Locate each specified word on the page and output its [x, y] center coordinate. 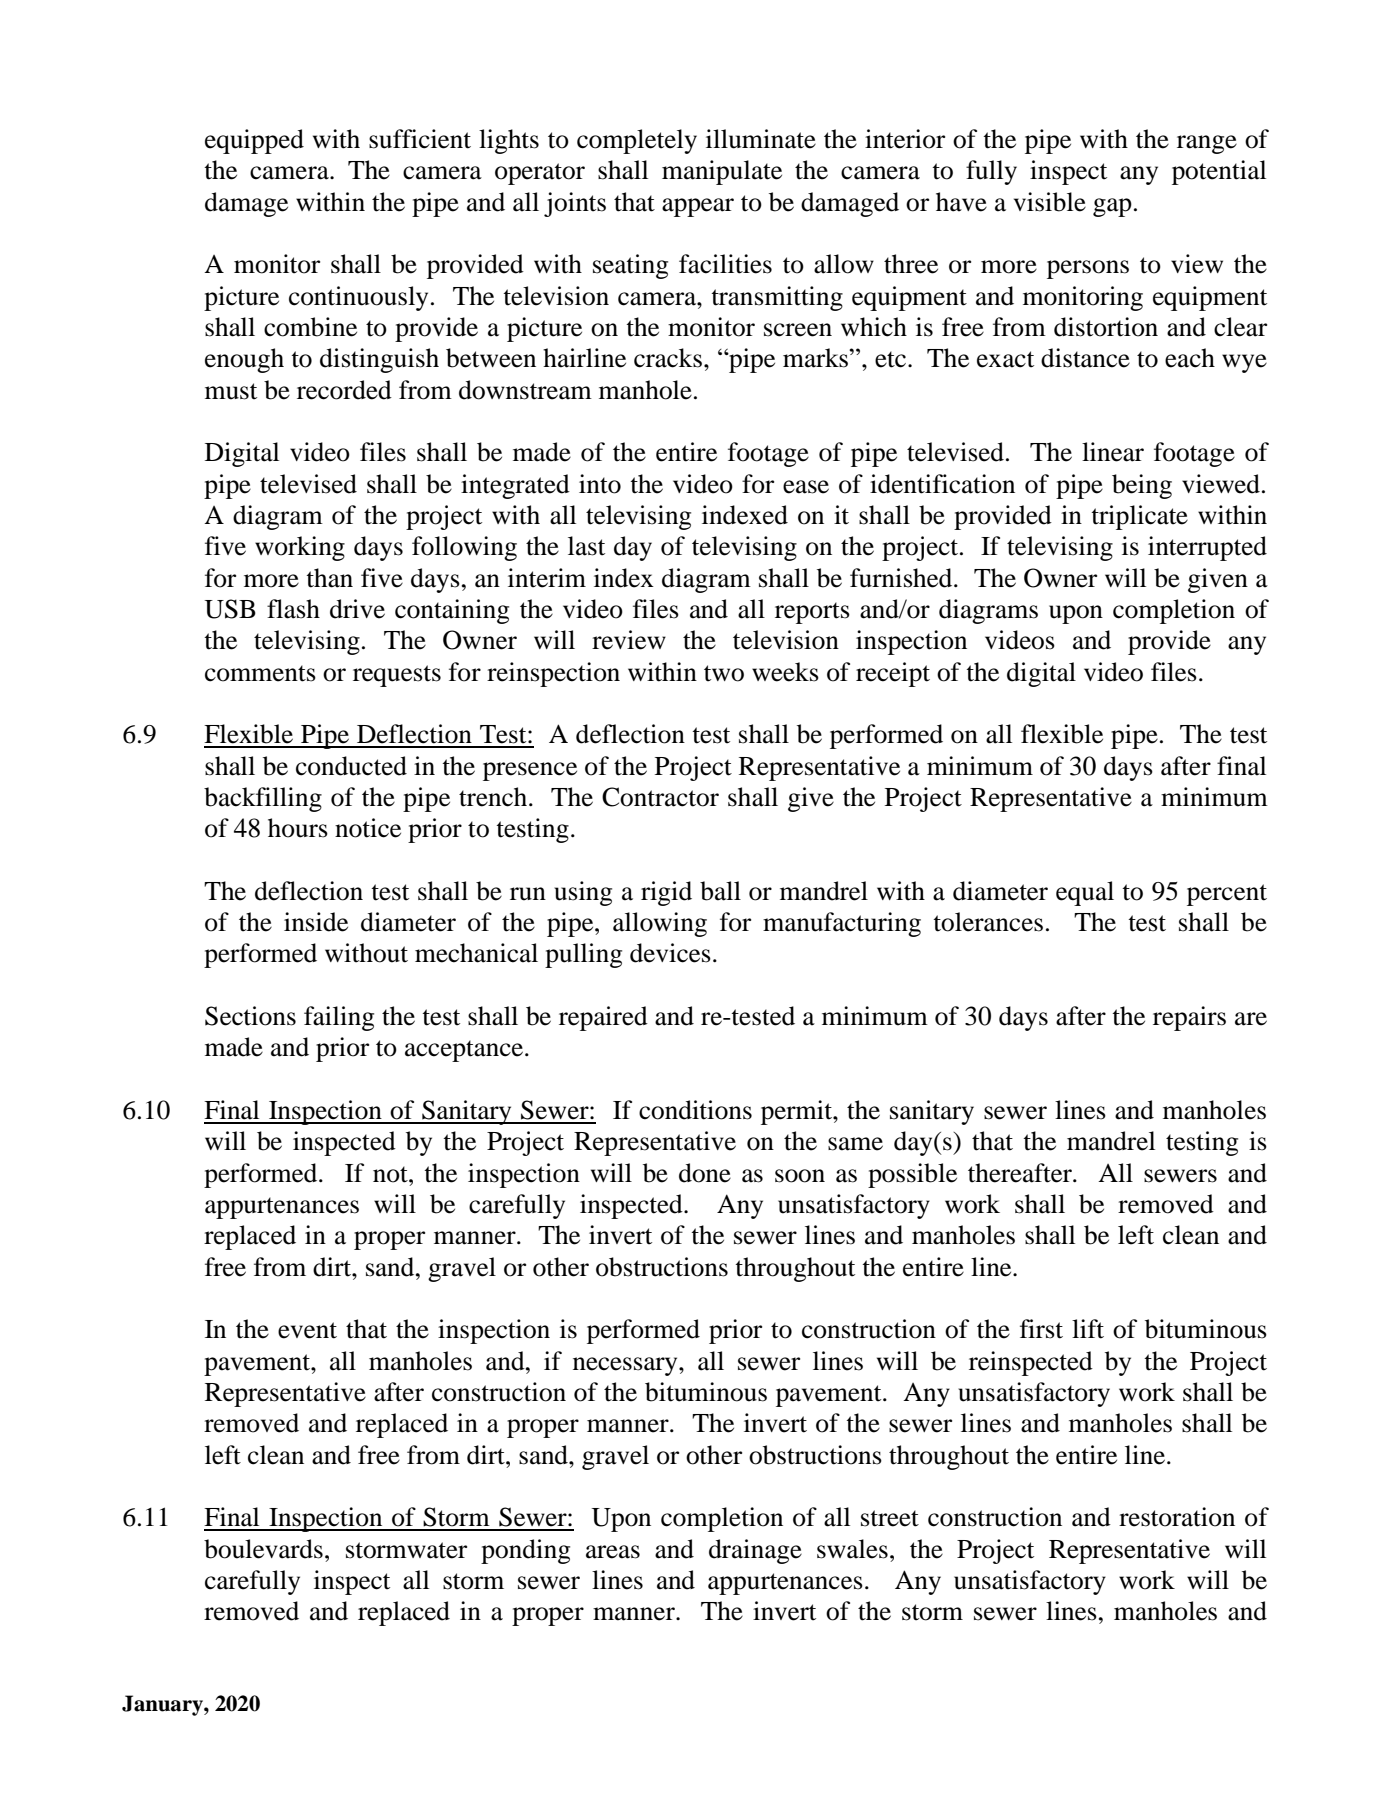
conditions [695, 1110]
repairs [1189, 1018]
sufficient [420, 139]
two [724, 673]
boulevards [263, 1549]
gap [1112, 207]
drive [357, 609]
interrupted [1207, 548]
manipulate [722, 172]
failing [339, 1018]
